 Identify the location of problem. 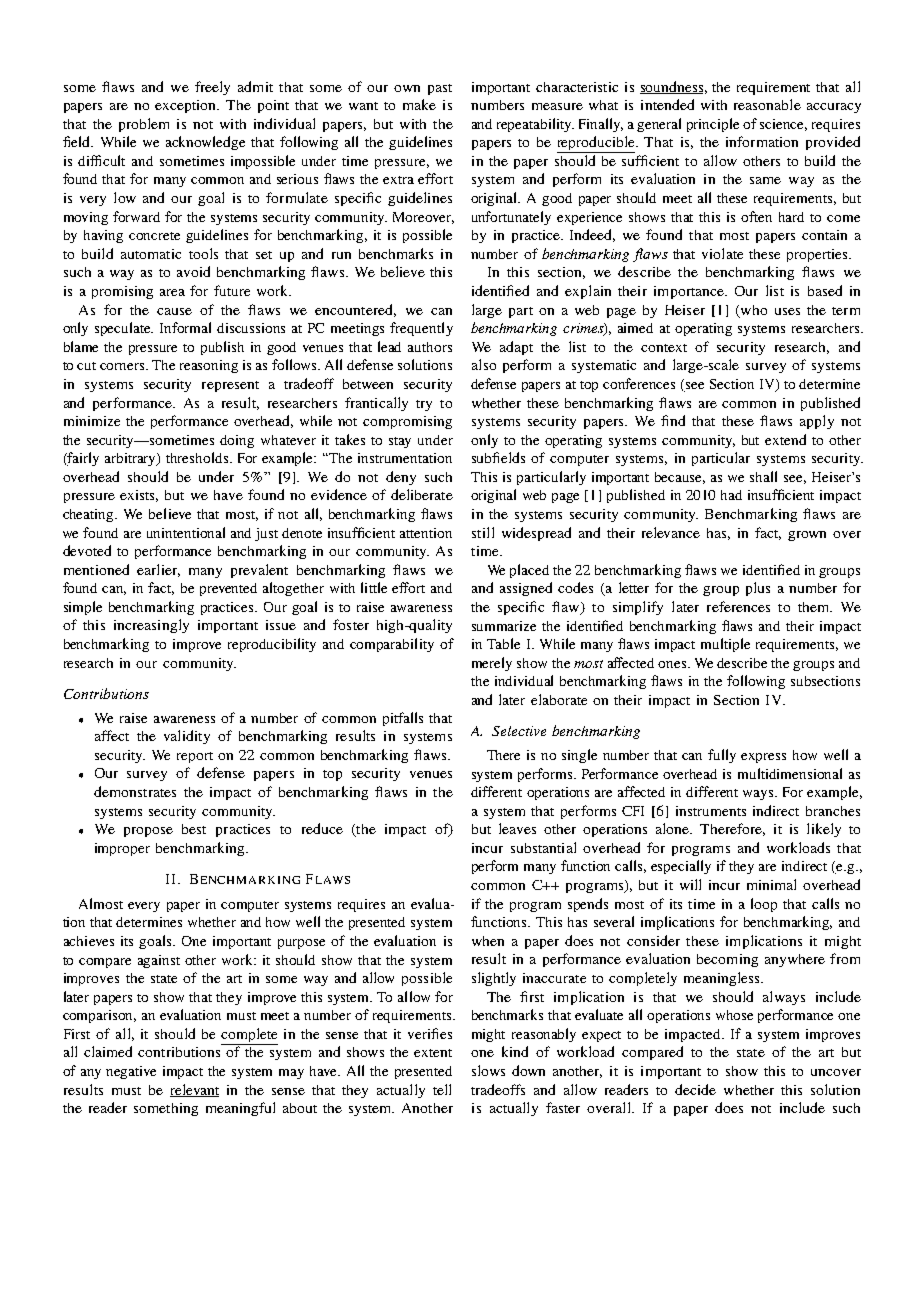
(144, 125).
